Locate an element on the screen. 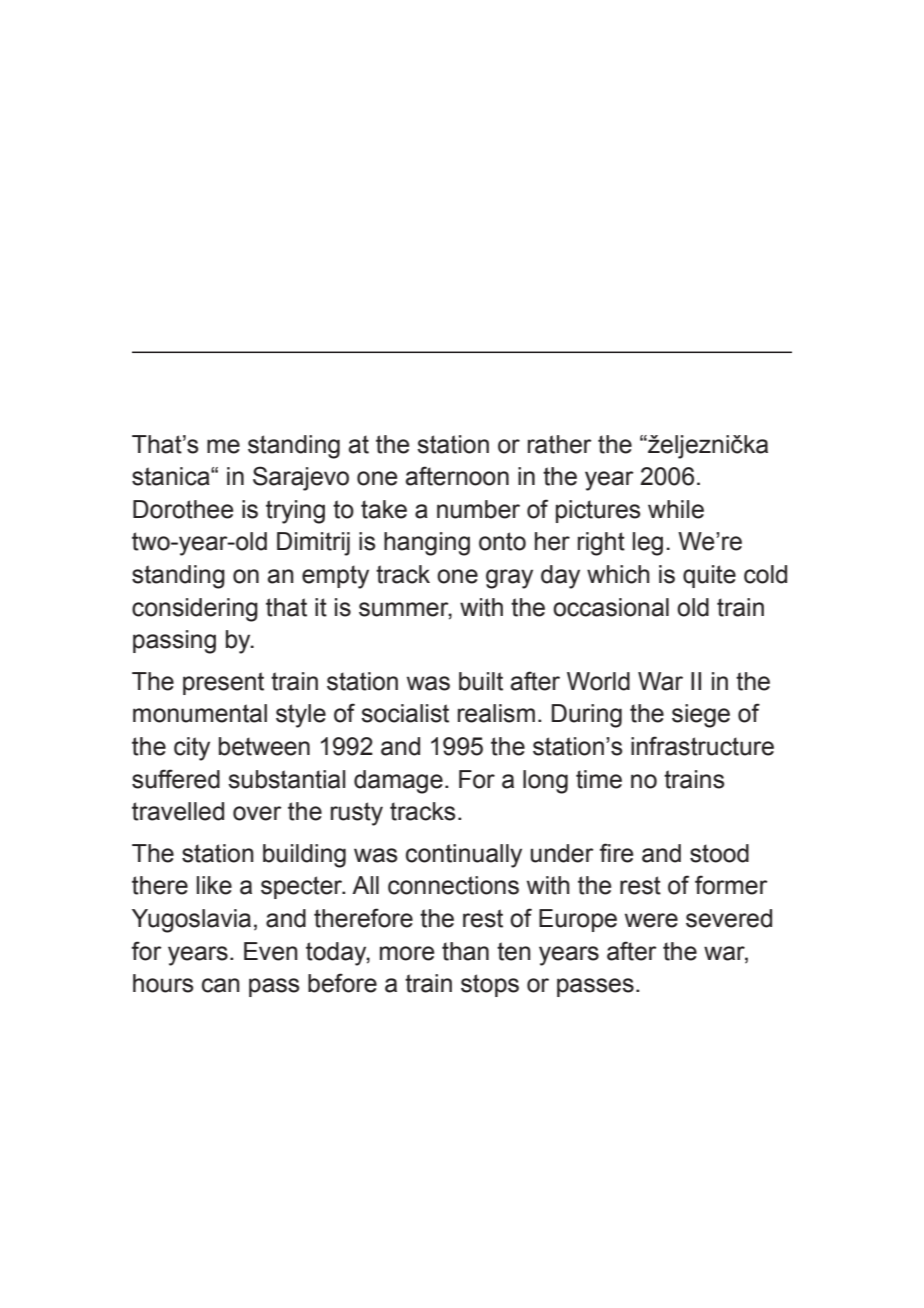 The width and height of the screenshot is (924, 1308). rather is located at coordinates (560, 444).
